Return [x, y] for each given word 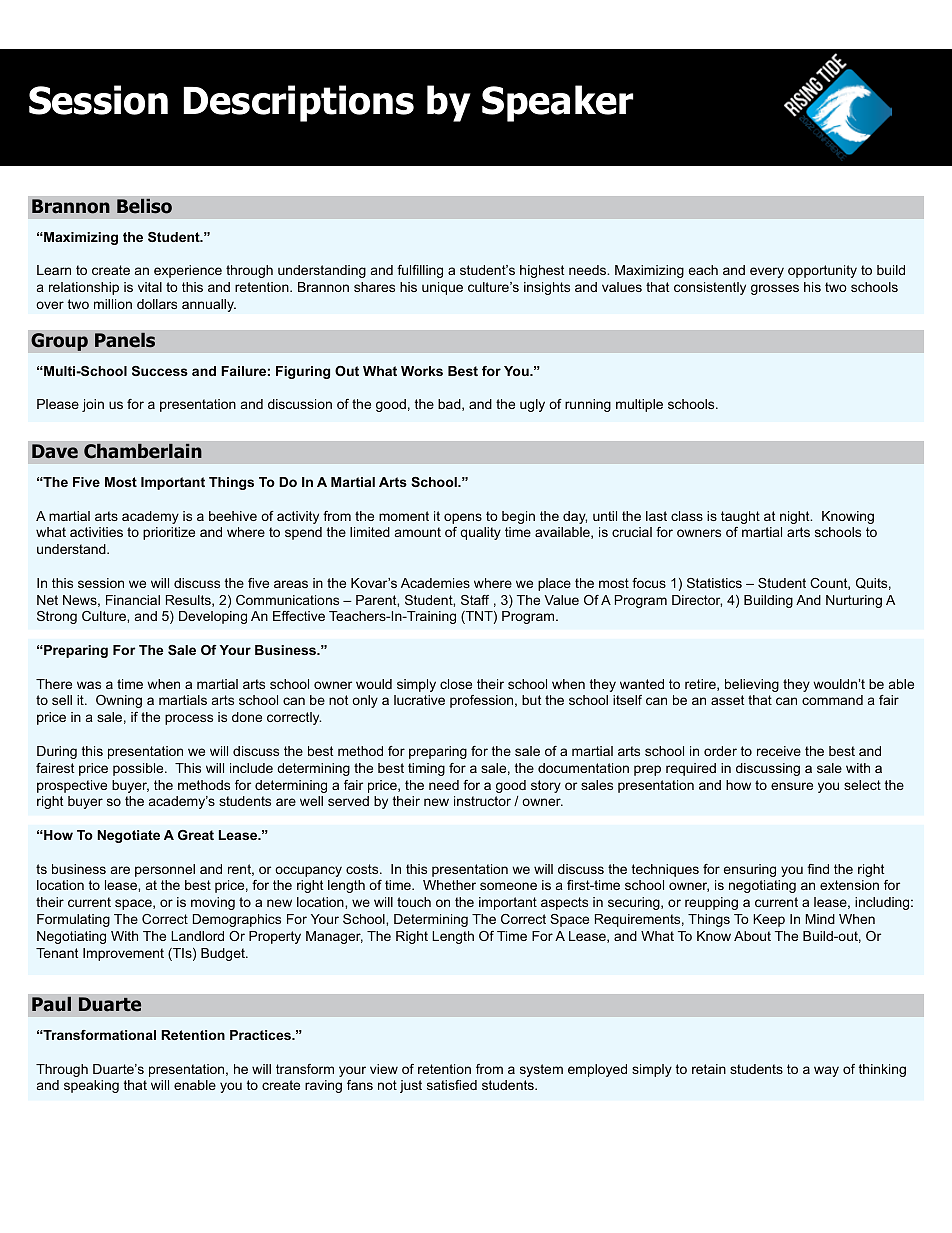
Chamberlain [143, 451]
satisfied [452, 1085]
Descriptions [299, 103]
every [767, 272]
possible [139, 769]
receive [779, 751]
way [826, 1071]
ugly [532, 405]
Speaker [557, 103]
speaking [91, 1086]
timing [426, 769]
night [796, 517]
